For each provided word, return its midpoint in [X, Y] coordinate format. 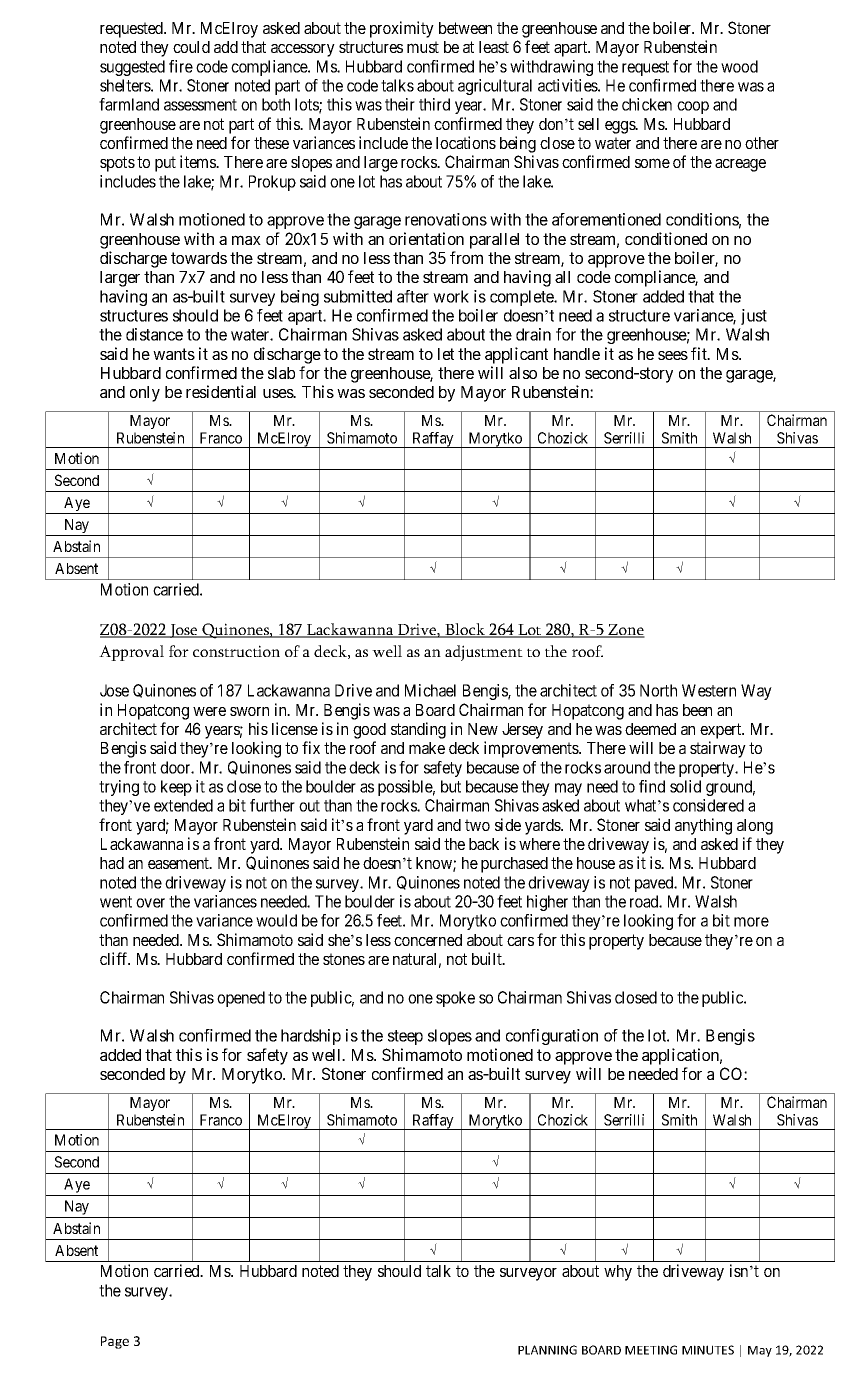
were [209, 711]
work [451, 296]
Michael [430, 690]
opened [241, 999]
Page [115, 1342]
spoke [455, 999]
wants [174, 354]
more [751, 922]
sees [673, 355]
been [697, 710]
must [423, 47]
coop [693, 107]
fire [181, 66]
